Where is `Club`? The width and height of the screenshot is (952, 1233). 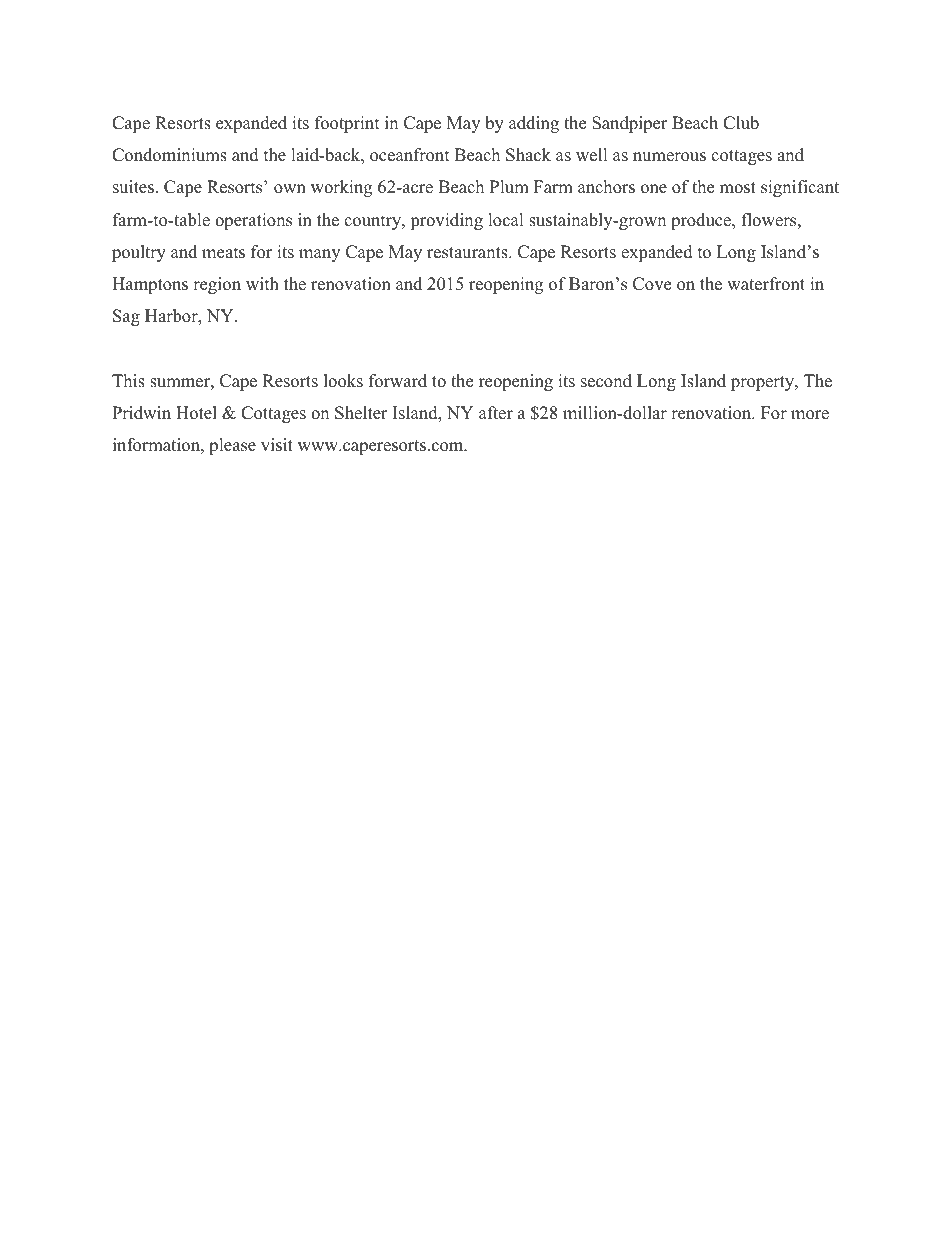
Club is located at coordinates (741, 123).
